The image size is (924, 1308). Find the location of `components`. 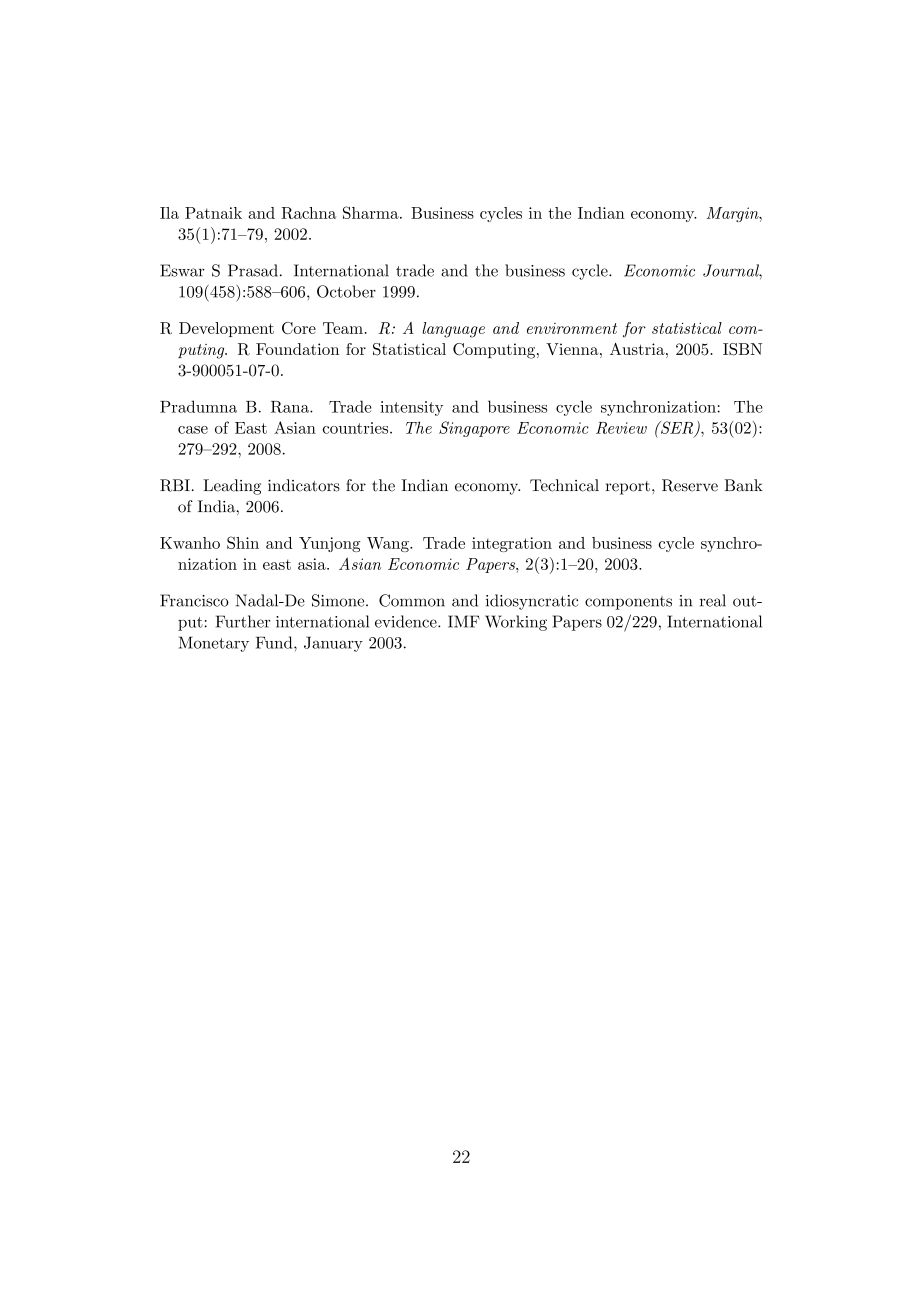

components is located at coordinates (628, 603).
